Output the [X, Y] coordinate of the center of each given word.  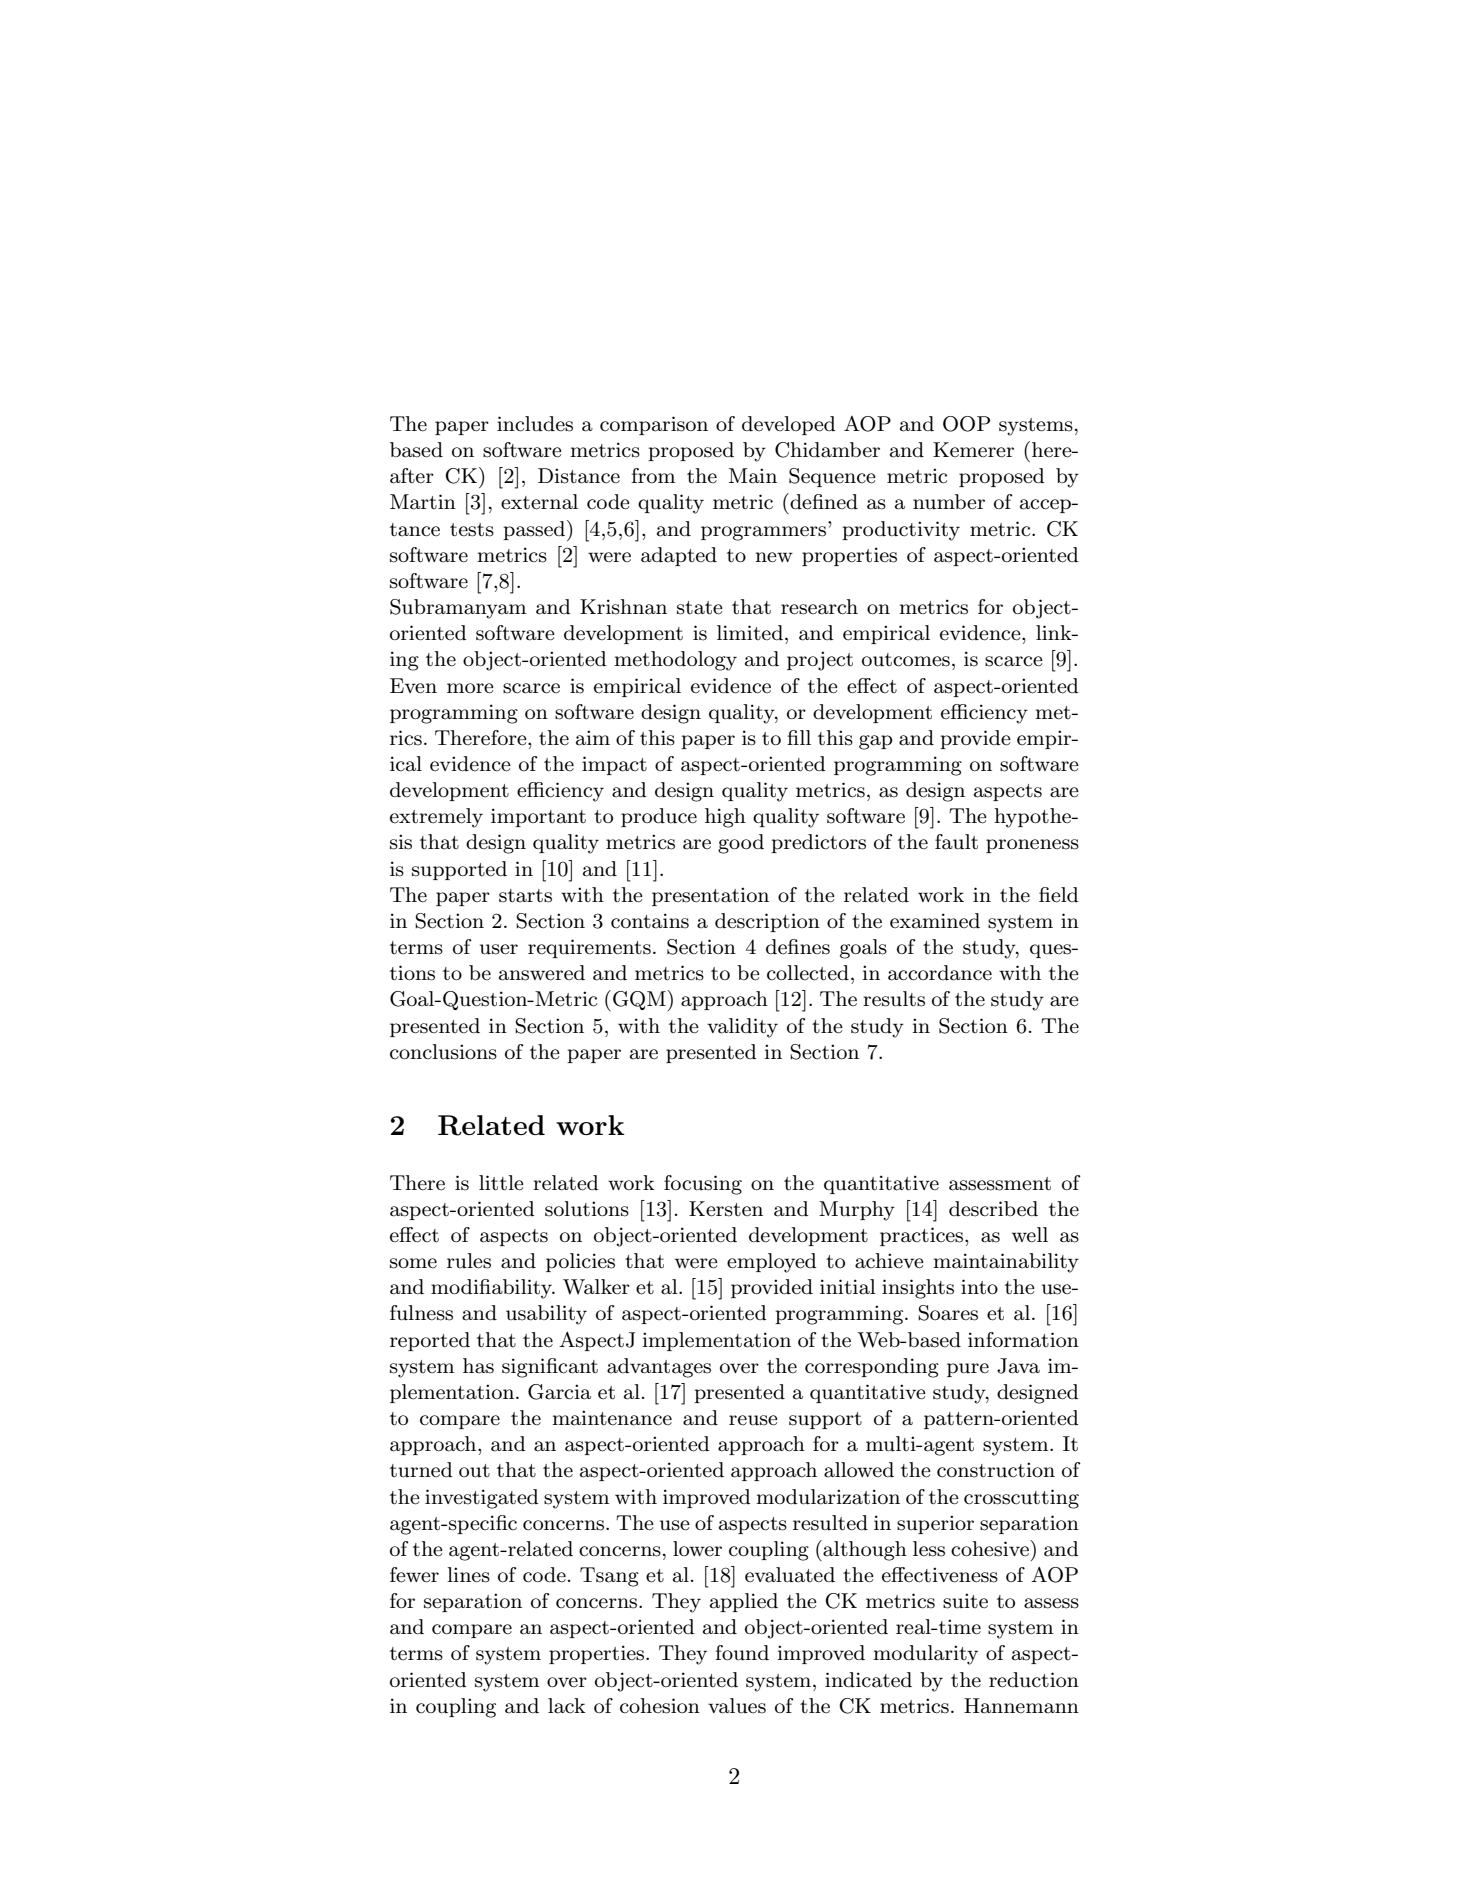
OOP [966, 424]
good [741, 844]
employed [772, 1263]
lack [567, 1706]
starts [525, 896]
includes [535, 424]
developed [789, 425]
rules [469, 1261]
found [742, 1653]
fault [956, 842]
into [979, 1287]
